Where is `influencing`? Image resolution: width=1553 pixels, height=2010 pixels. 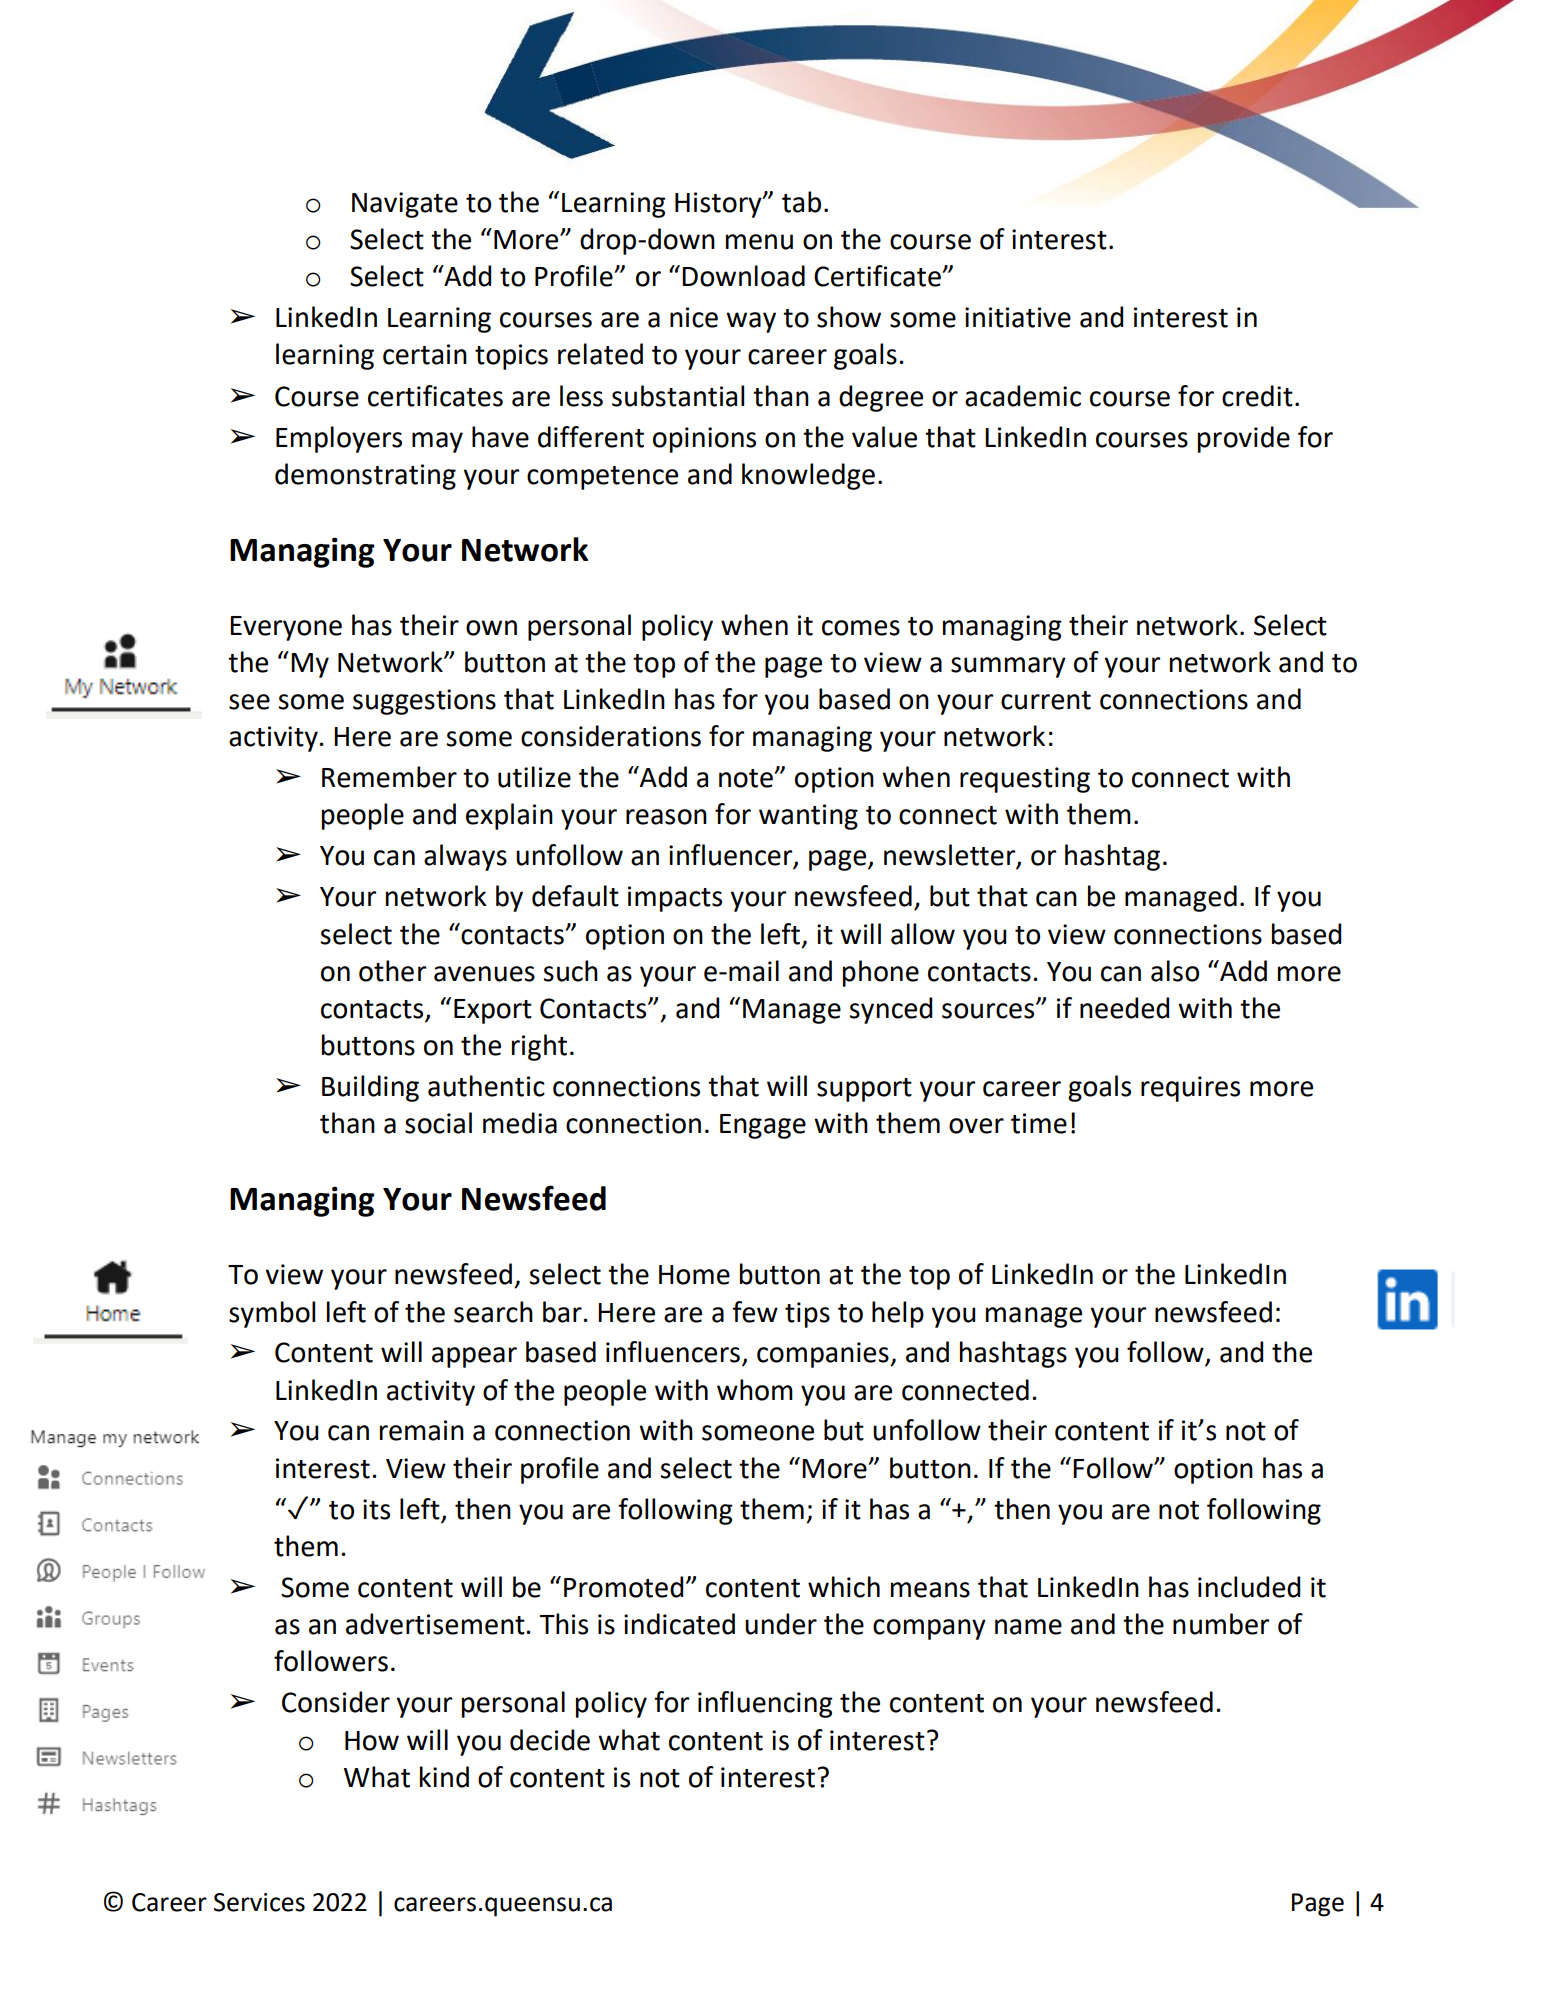 influencing is located at coordinates (765, 1704).
